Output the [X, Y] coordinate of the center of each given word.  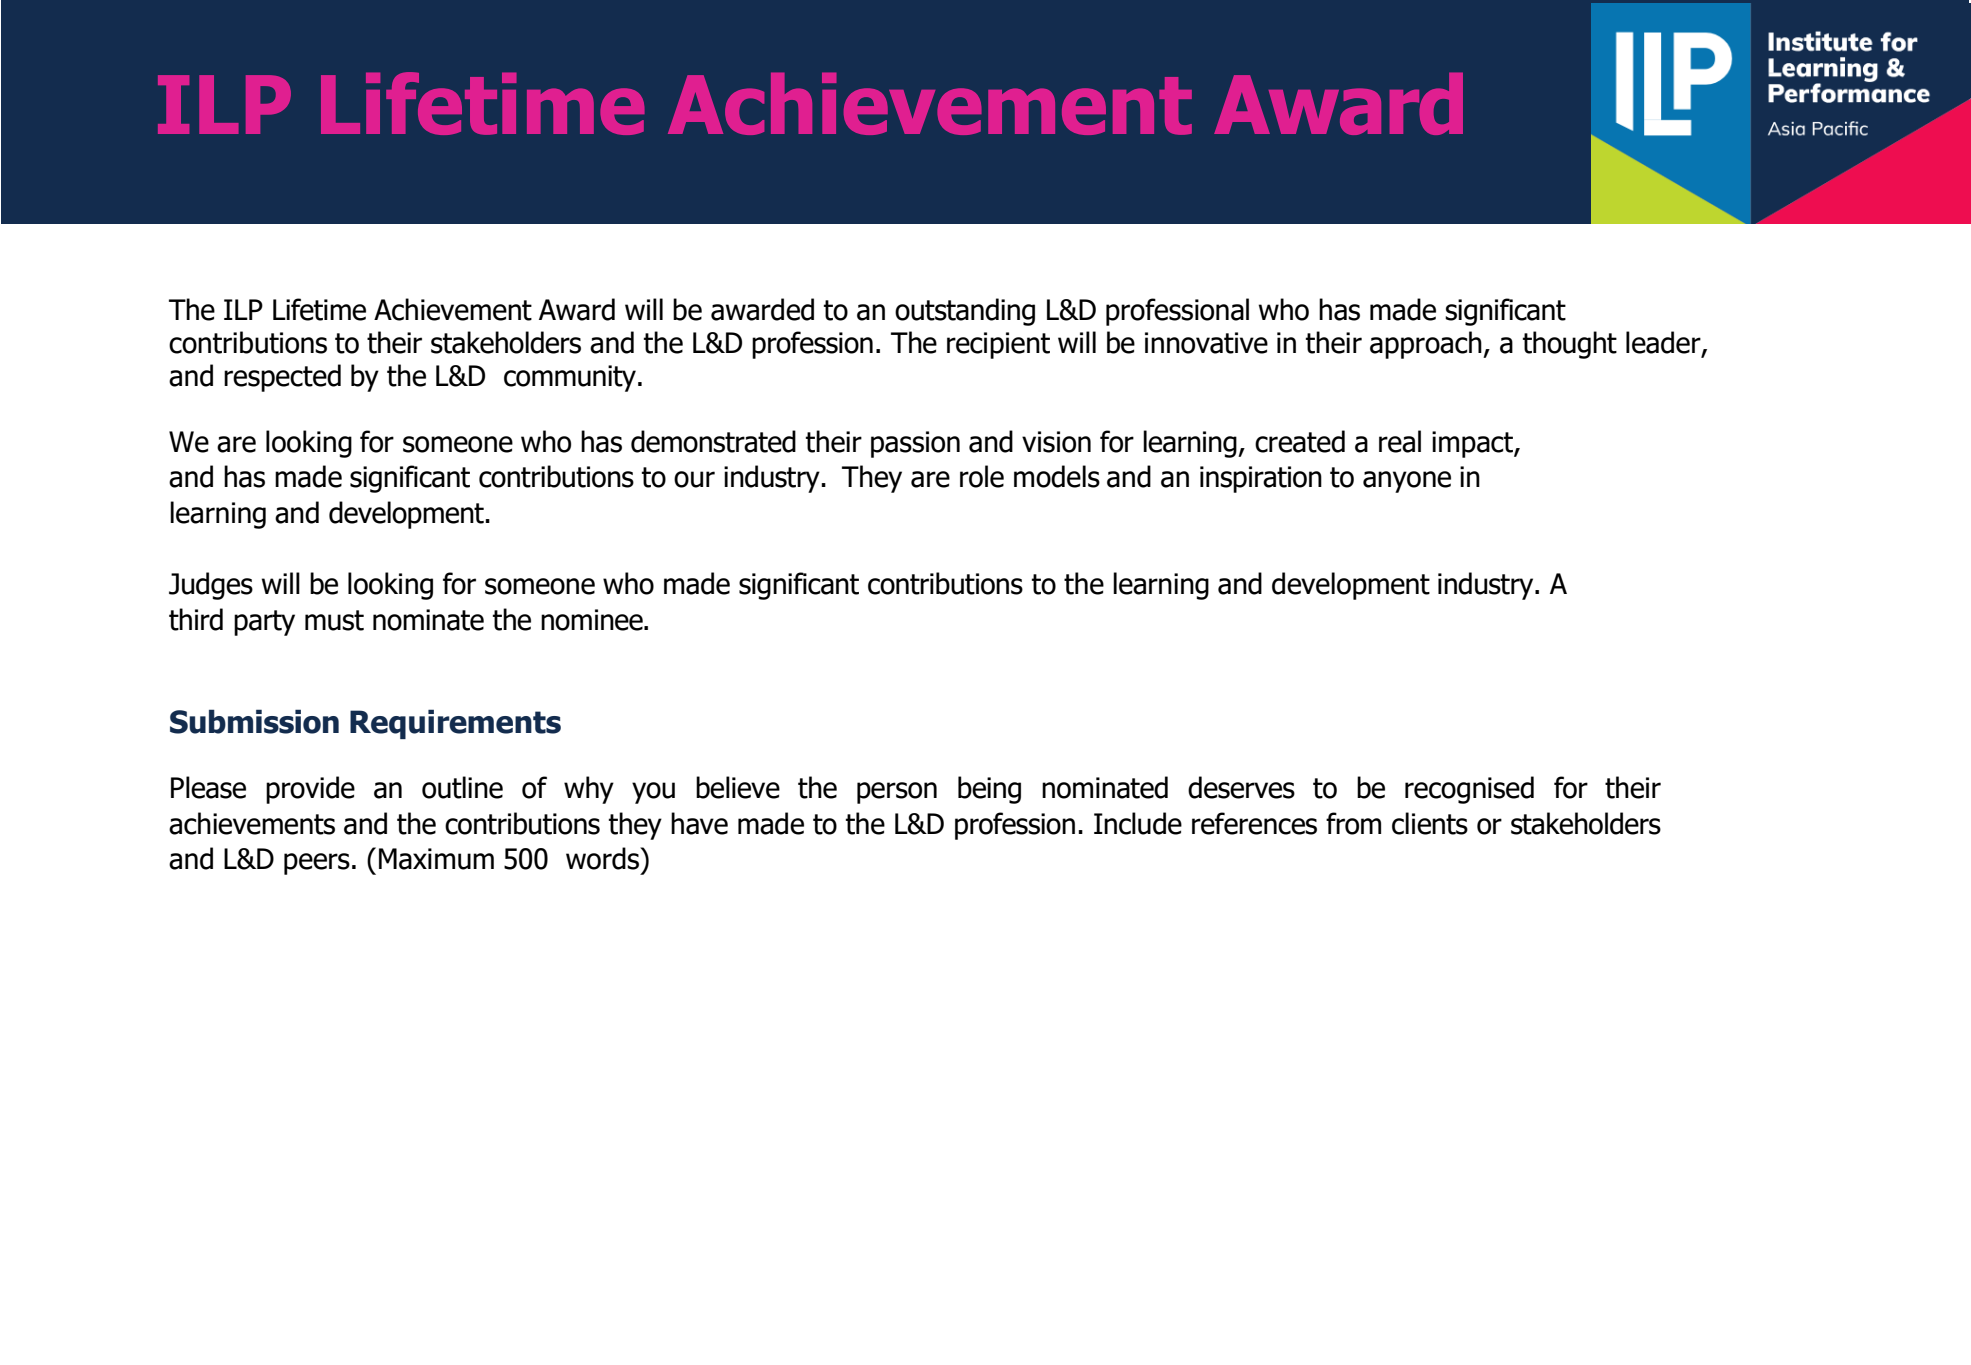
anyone [1407, 482]
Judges [211, 586]
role [982, 476]
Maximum [436, 859]
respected [282, 378]
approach [1427, 345]
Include [1138, 823]
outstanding [965, 312]
